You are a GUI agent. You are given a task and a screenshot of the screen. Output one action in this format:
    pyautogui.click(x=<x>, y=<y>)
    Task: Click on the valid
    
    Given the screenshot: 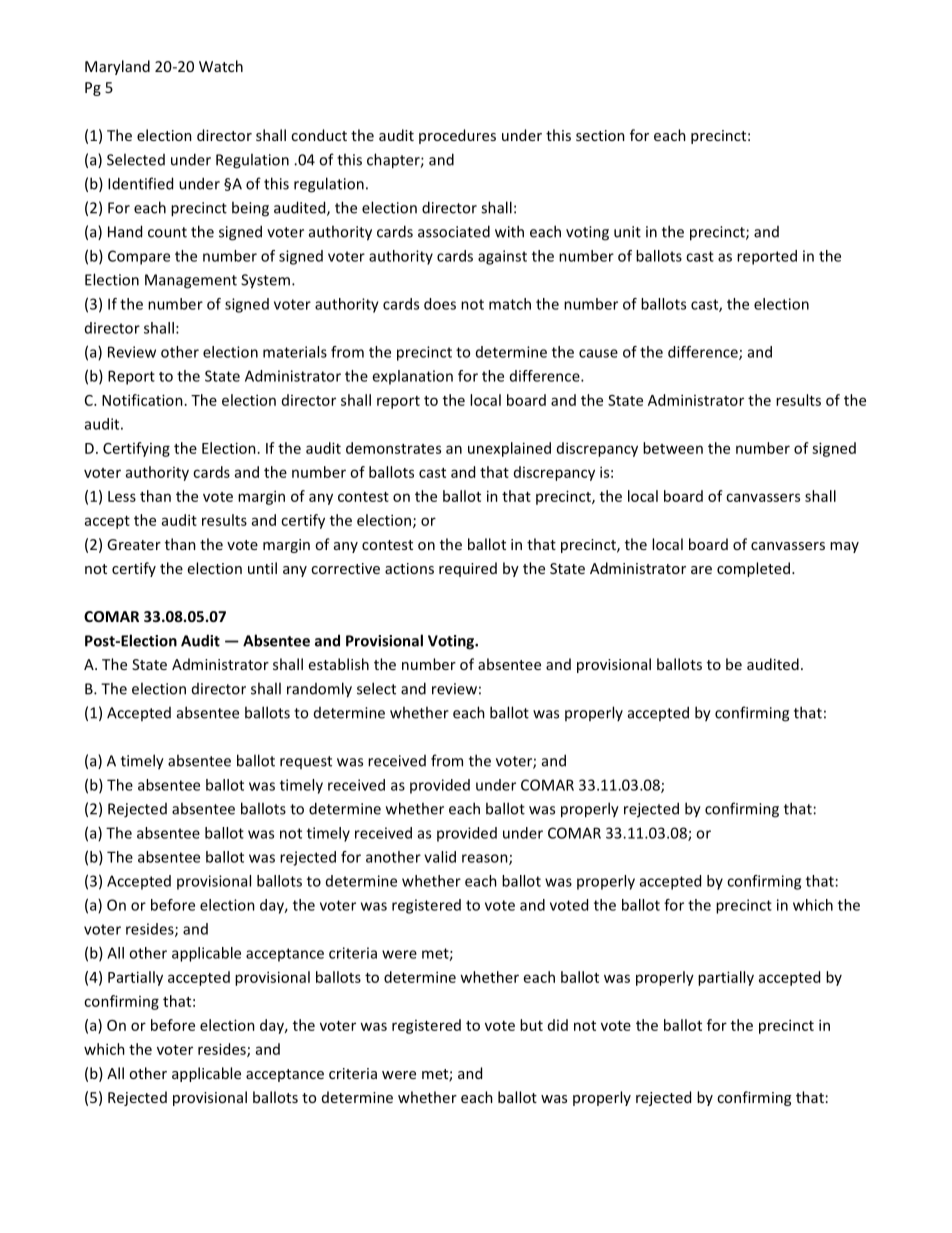 What is the action you would take?
    pyautogui.click(x=440, y=857)
